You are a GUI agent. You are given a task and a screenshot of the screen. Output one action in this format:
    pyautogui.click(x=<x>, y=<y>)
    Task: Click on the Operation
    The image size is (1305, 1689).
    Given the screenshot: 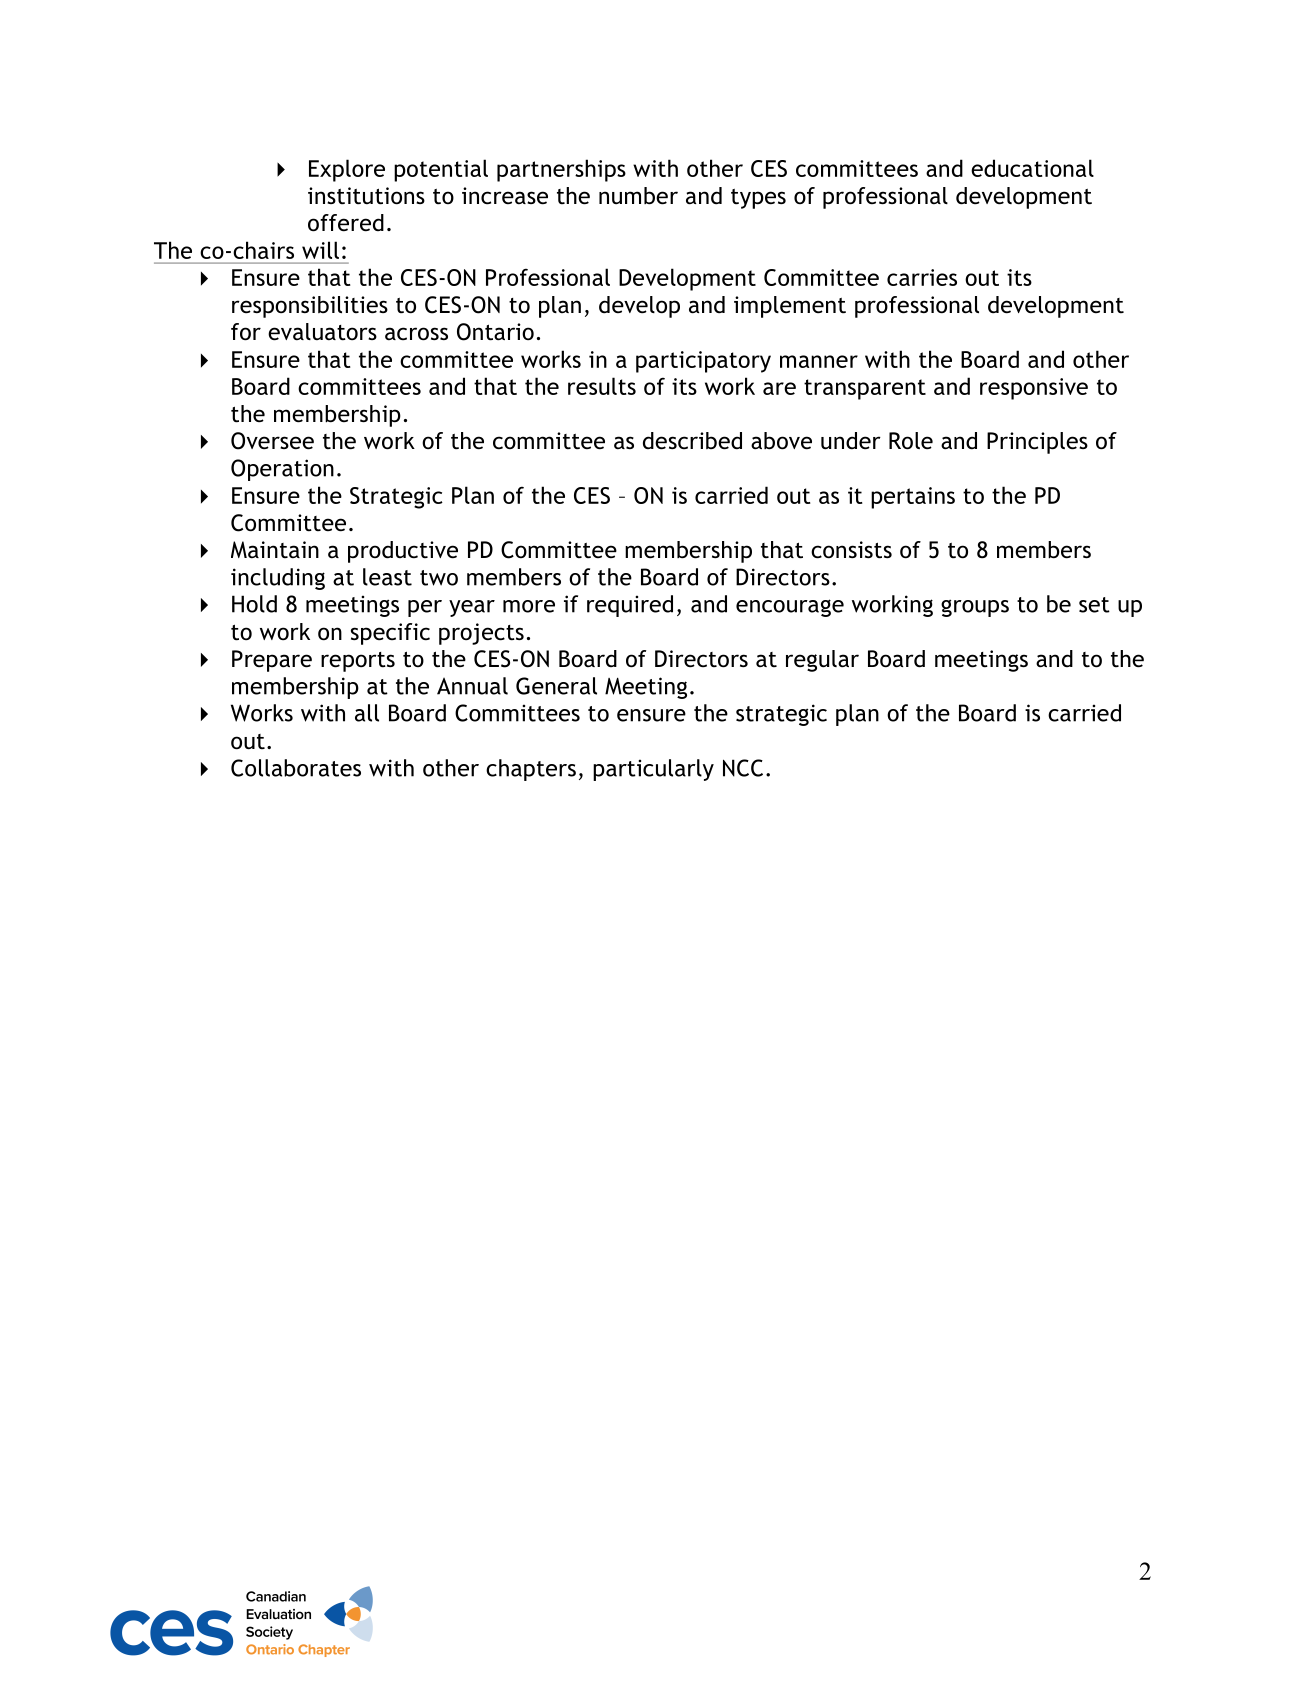 What is the action you would take?
    pyautogui.click(x=282, y=470)
